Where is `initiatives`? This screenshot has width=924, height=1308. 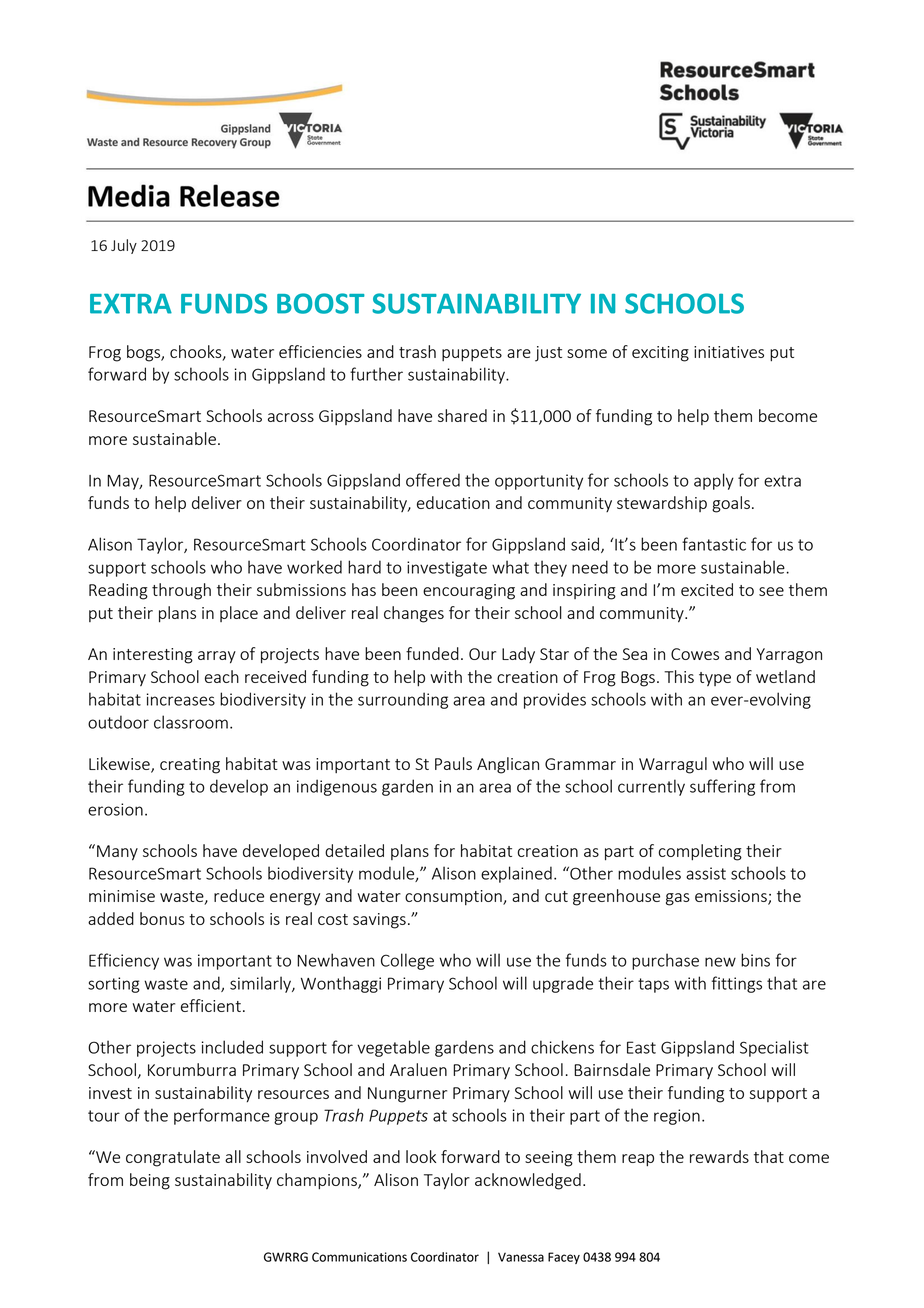 initiatives is located at coordinates (729, 352).
